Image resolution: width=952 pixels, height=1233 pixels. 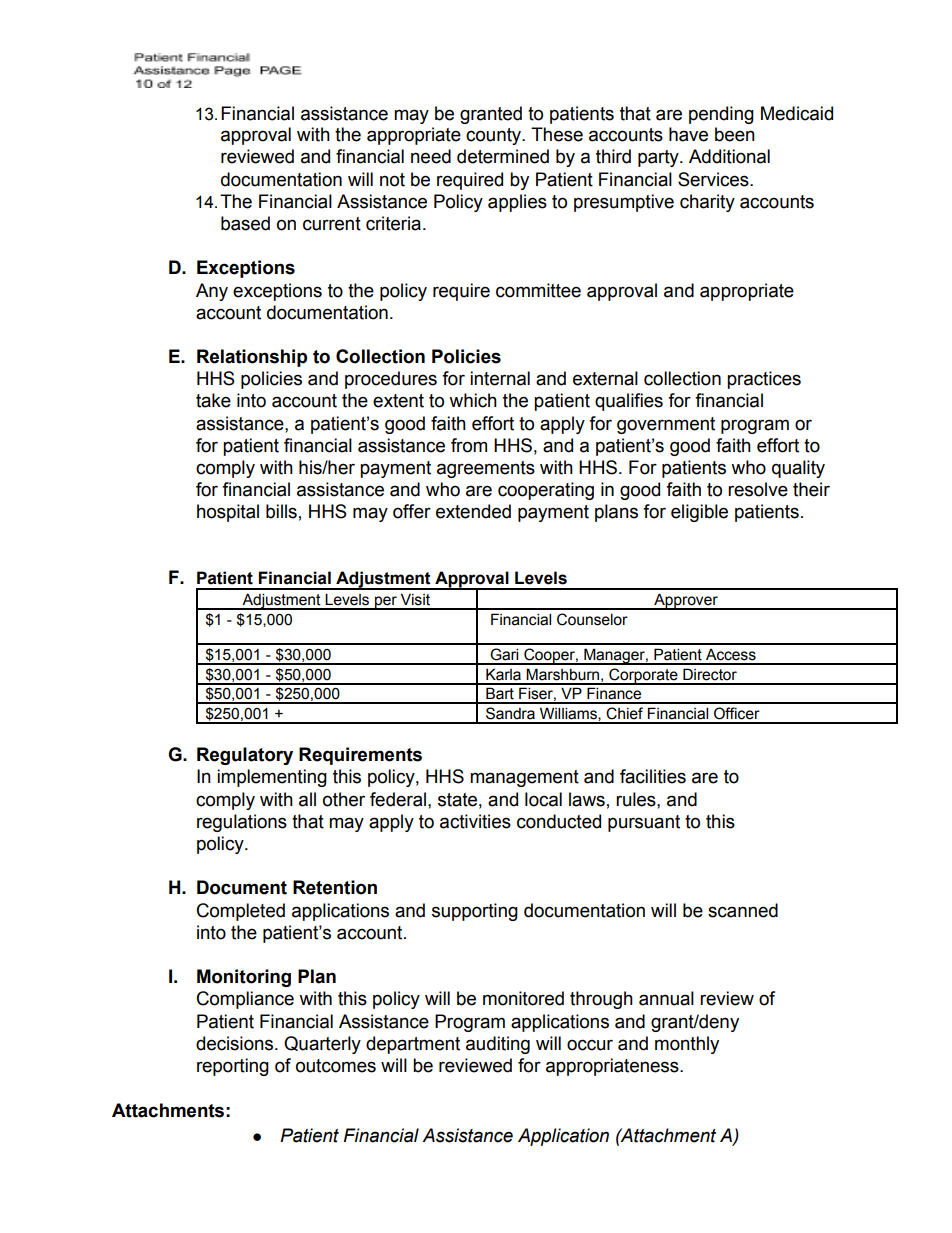 What do you see at coordinates (644, 823) in the screenshot?
I see `pursuant` at bounding box center [644, 823].
